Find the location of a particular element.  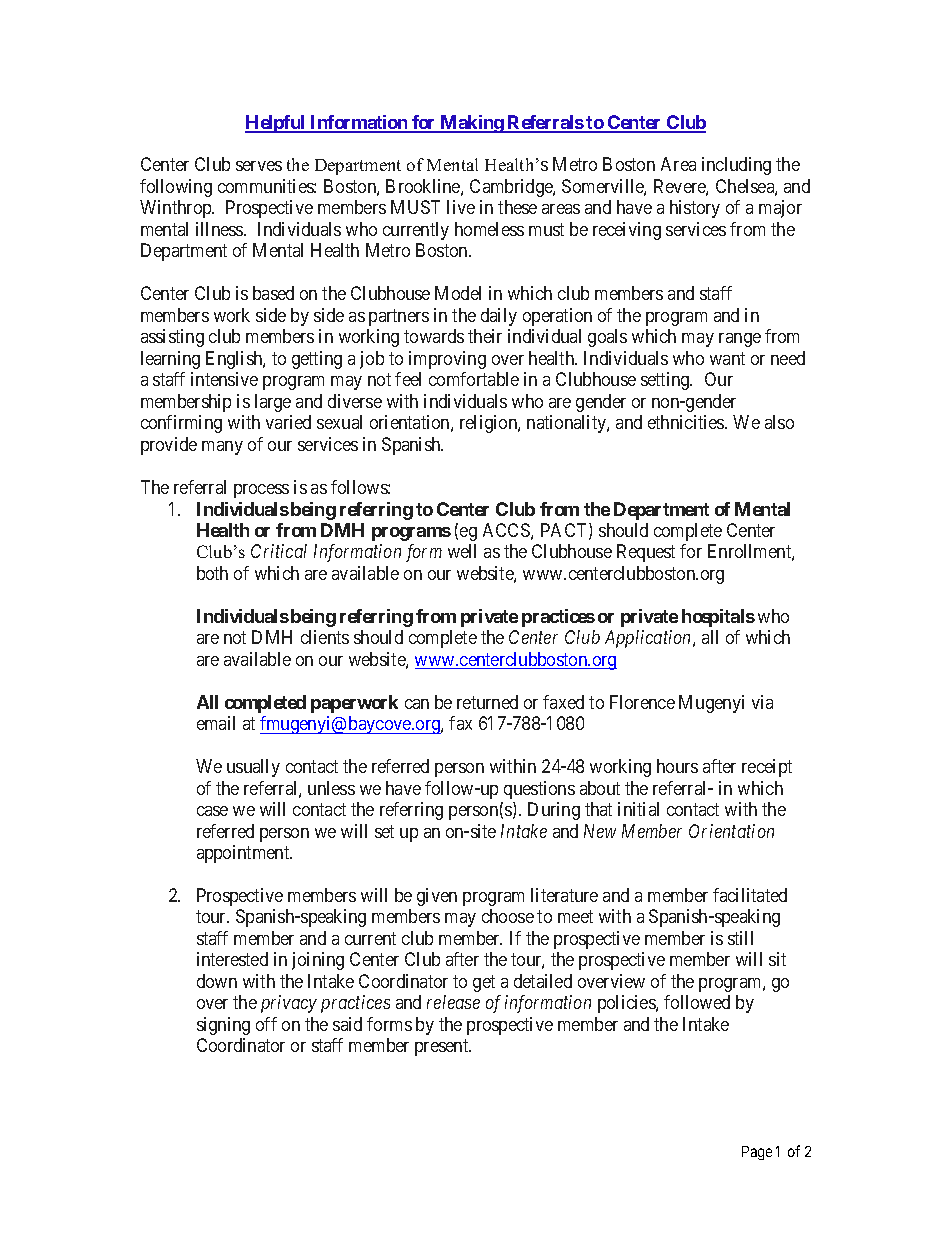

ethnicities is located at coordinates (687, 422).
